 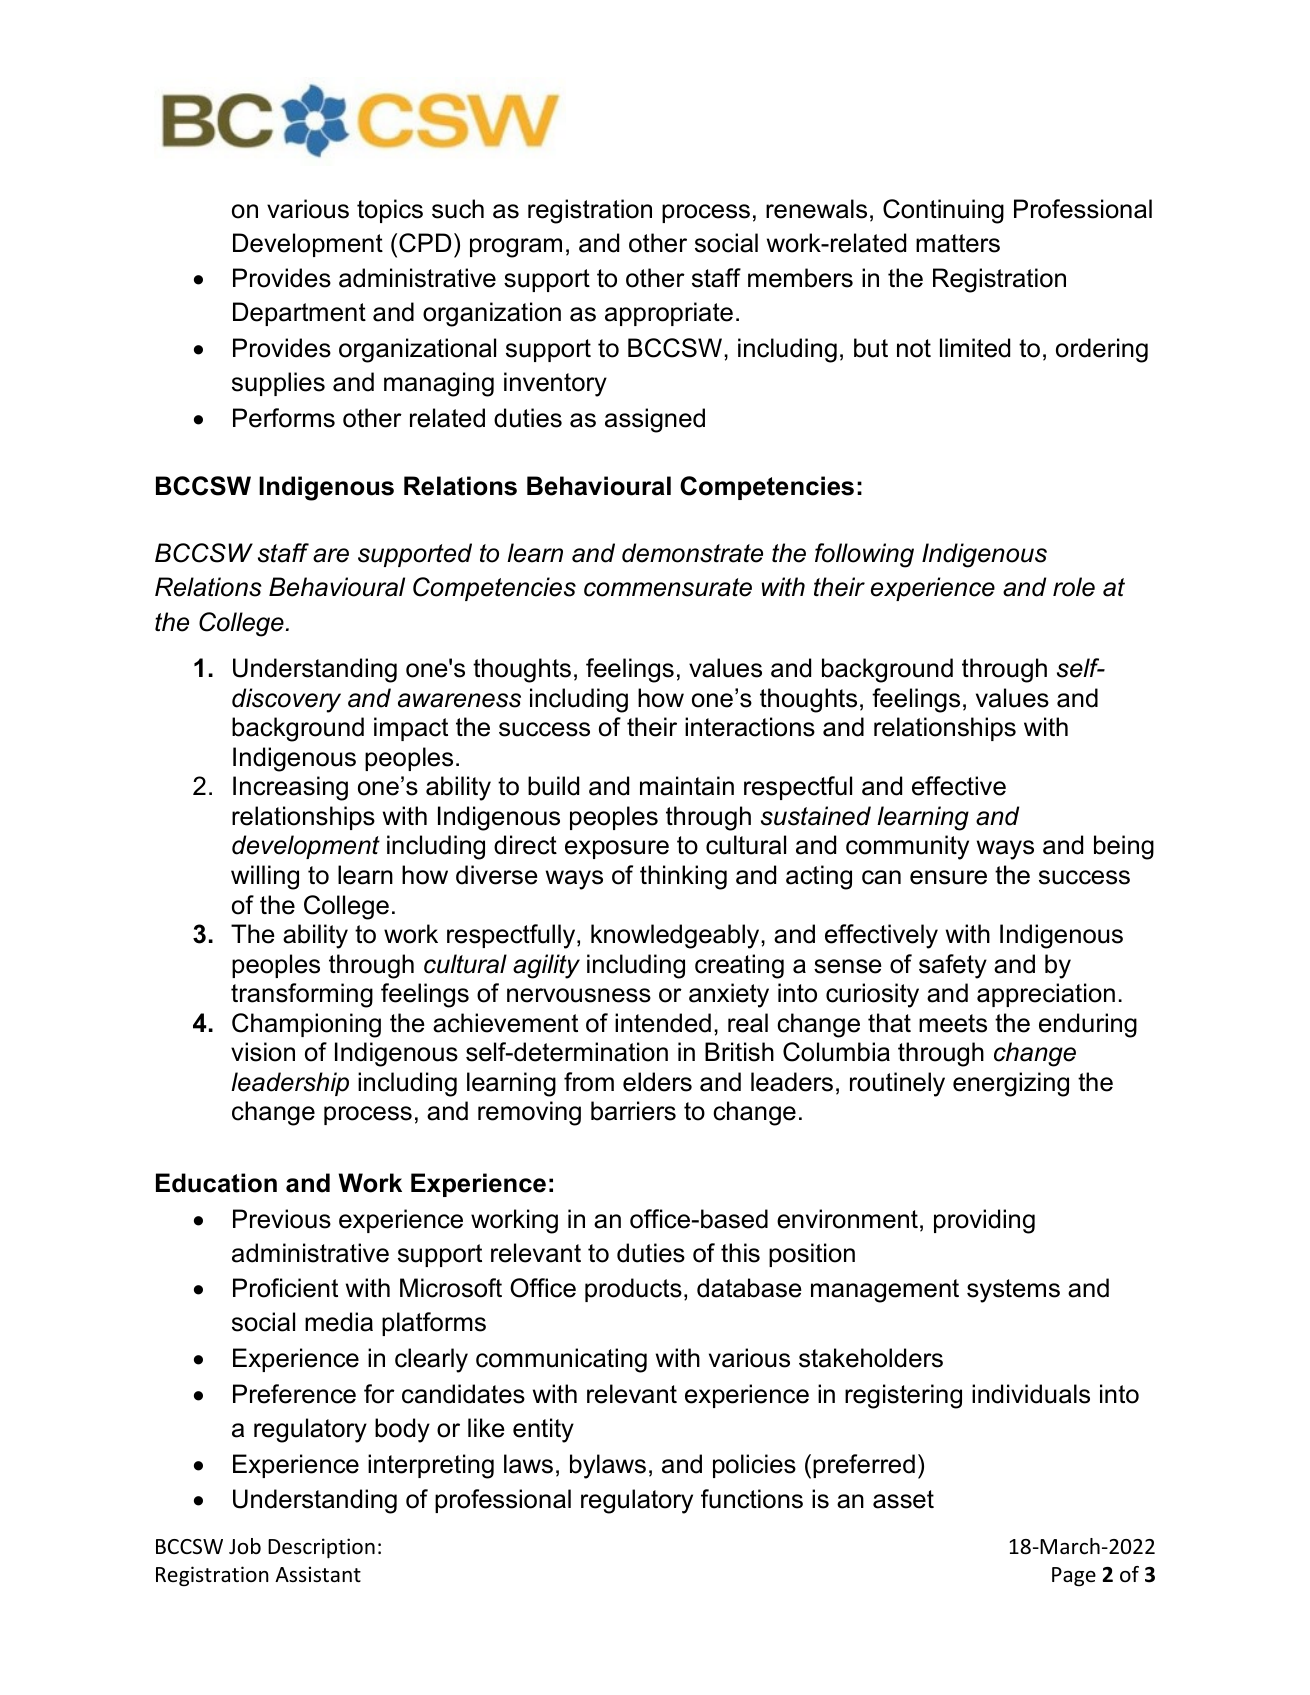 What do you see at coordinates (958, 243) in the screenshot?
I see `matters` at bounding box center [958, 243].
